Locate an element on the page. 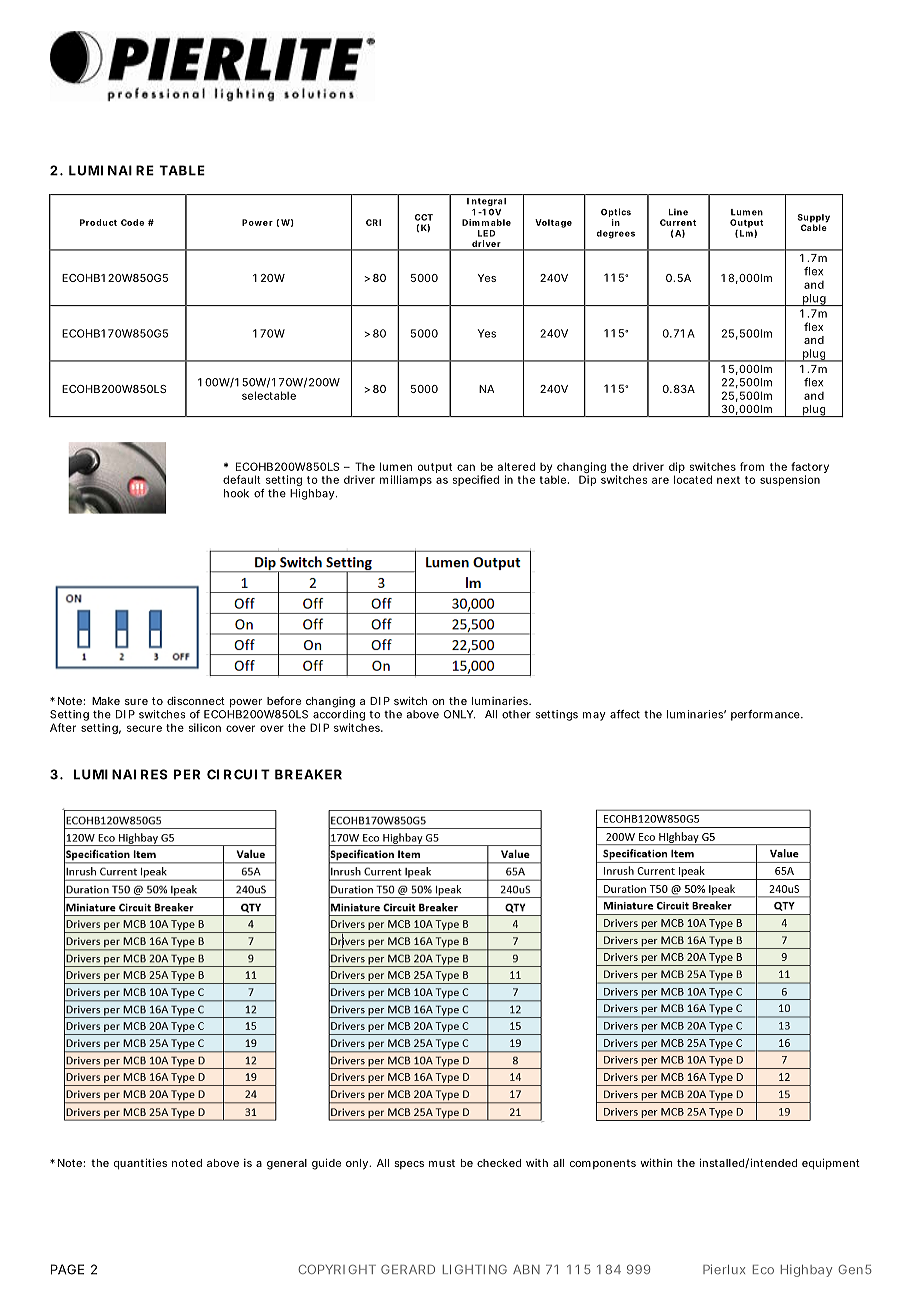 Image resolution: width=924 pixels, height=1308 pixels. performance is located at coordinates (766, 715).
